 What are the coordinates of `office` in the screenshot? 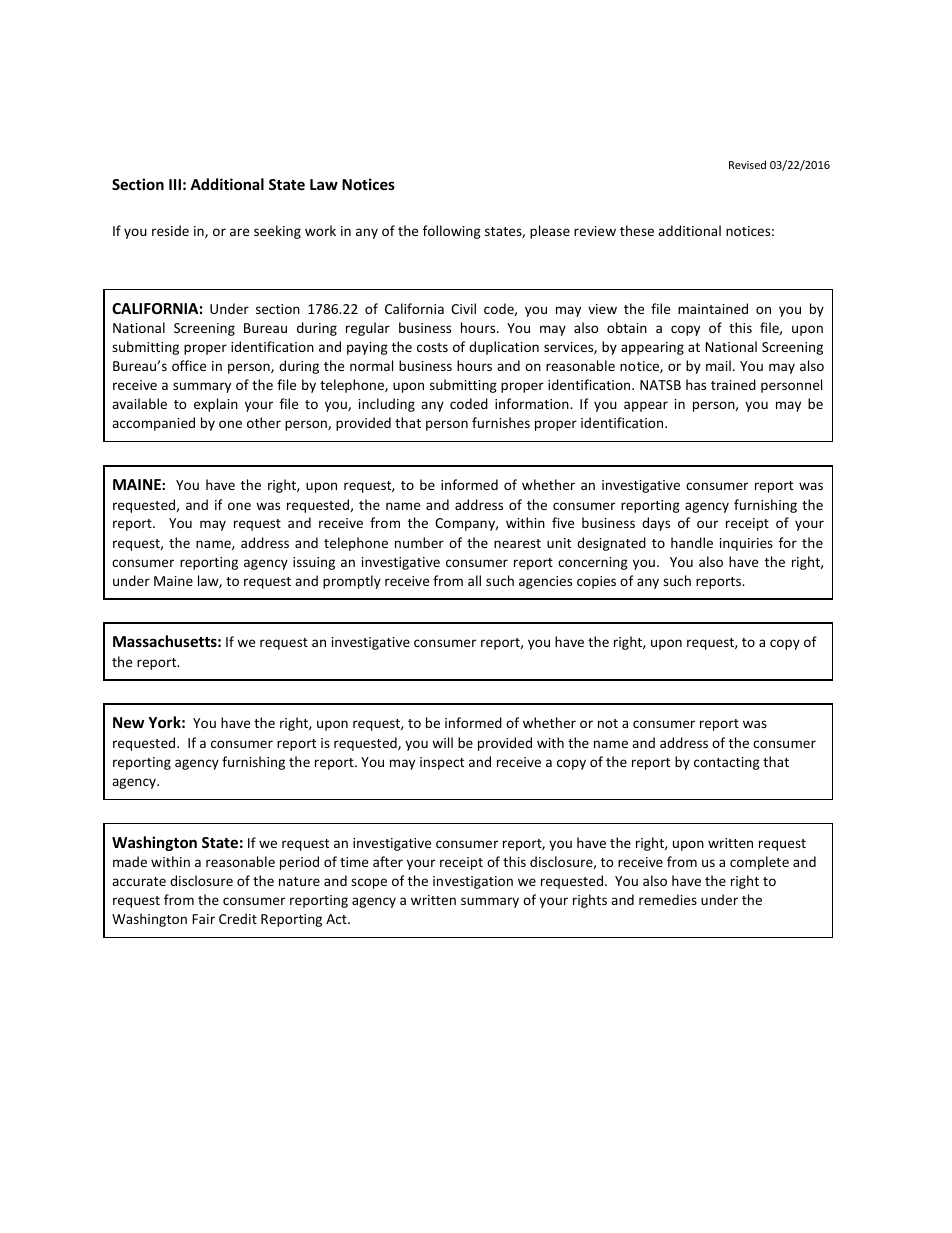 It's located at (189, 365).
